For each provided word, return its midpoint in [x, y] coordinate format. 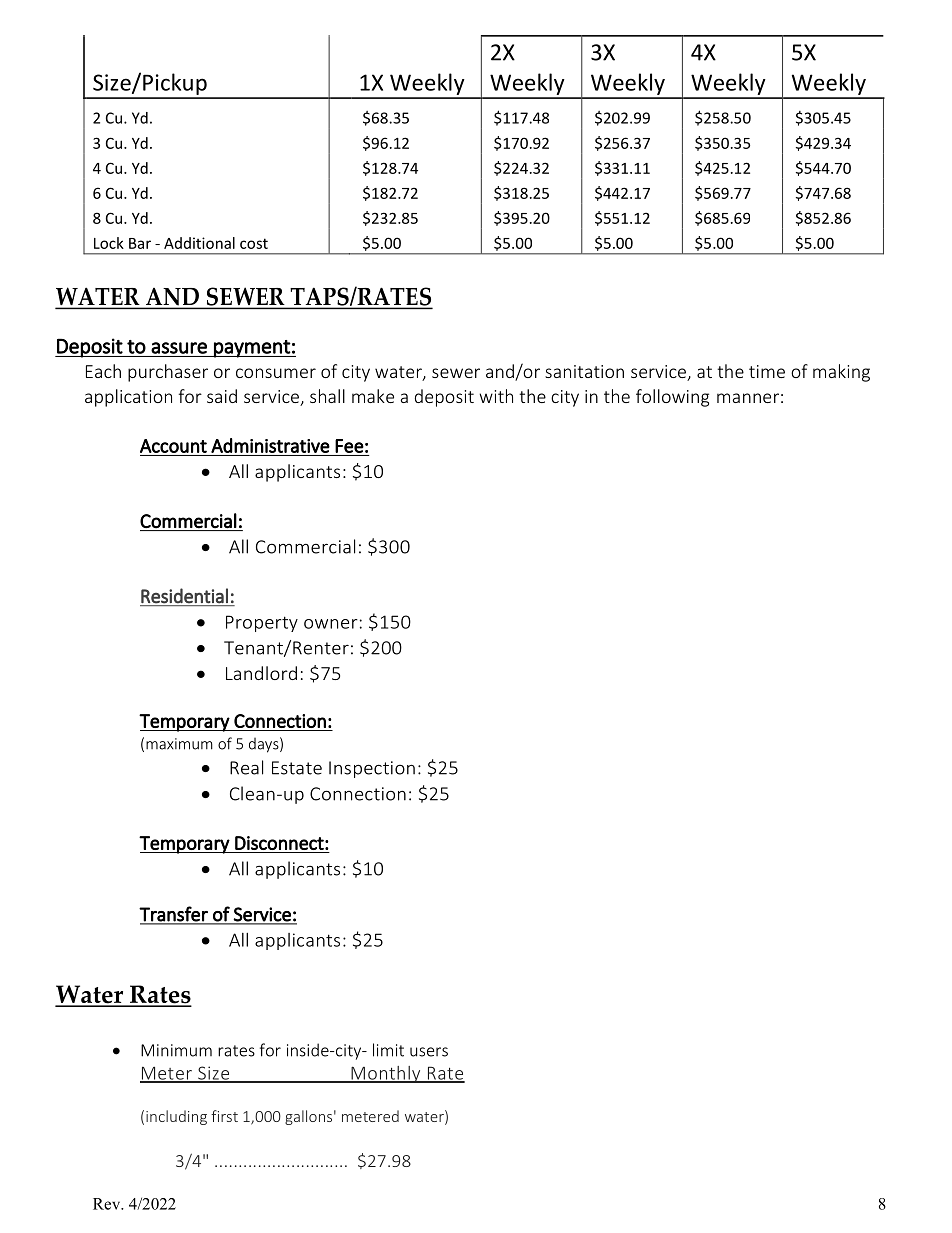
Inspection [372, 769]
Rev [108, 1204]
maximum [179, 744]
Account [173, 446]
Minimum [176, 1050]
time [767, 371]
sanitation [584, 371]
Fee [349, 446]
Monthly [386, 1074]
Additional [199, 243]
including [176, 1117]
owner [331, 624]
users [429, 1052]
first [224, 1116]
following [672, 398]
